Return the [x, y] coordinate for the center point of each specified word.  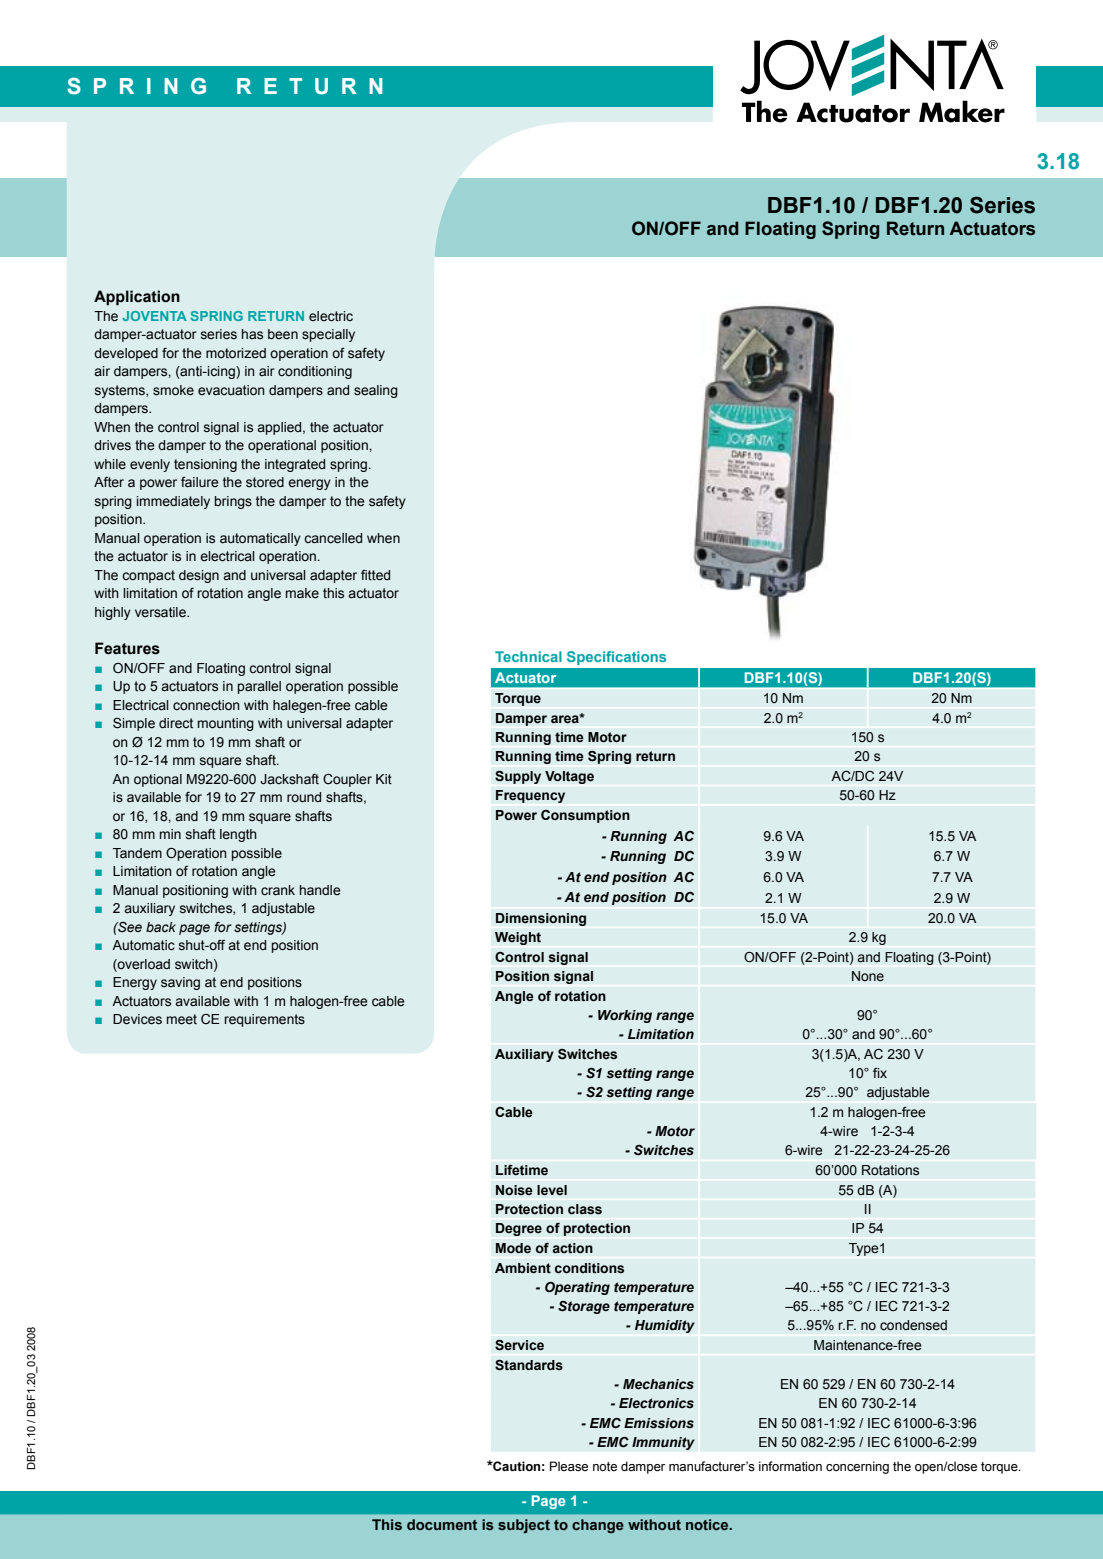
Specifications [616, 658]
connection [206, 705]
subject [524, 1526]
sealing [376, 391]
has [252, 334]
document [442, 1524]
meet [182, 1019]
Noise [514, 1190]
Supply [518, 777]
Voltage [569, 777]
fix [880, 1073]
